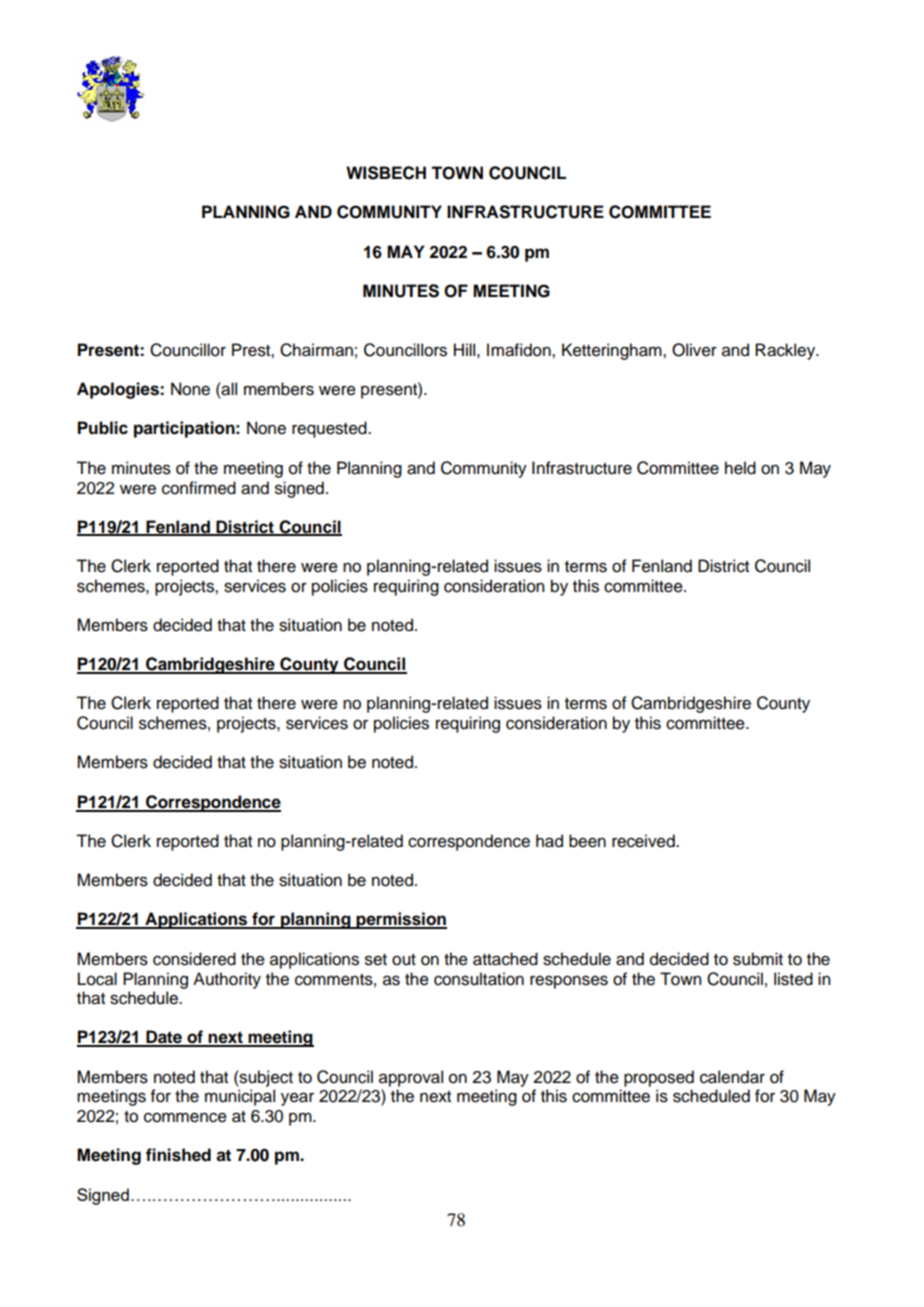 The width and height of the screenshot is (924, 1307). Describe the element at coordinates (194, 959) in the screenshot. I see `considered` at that location.
